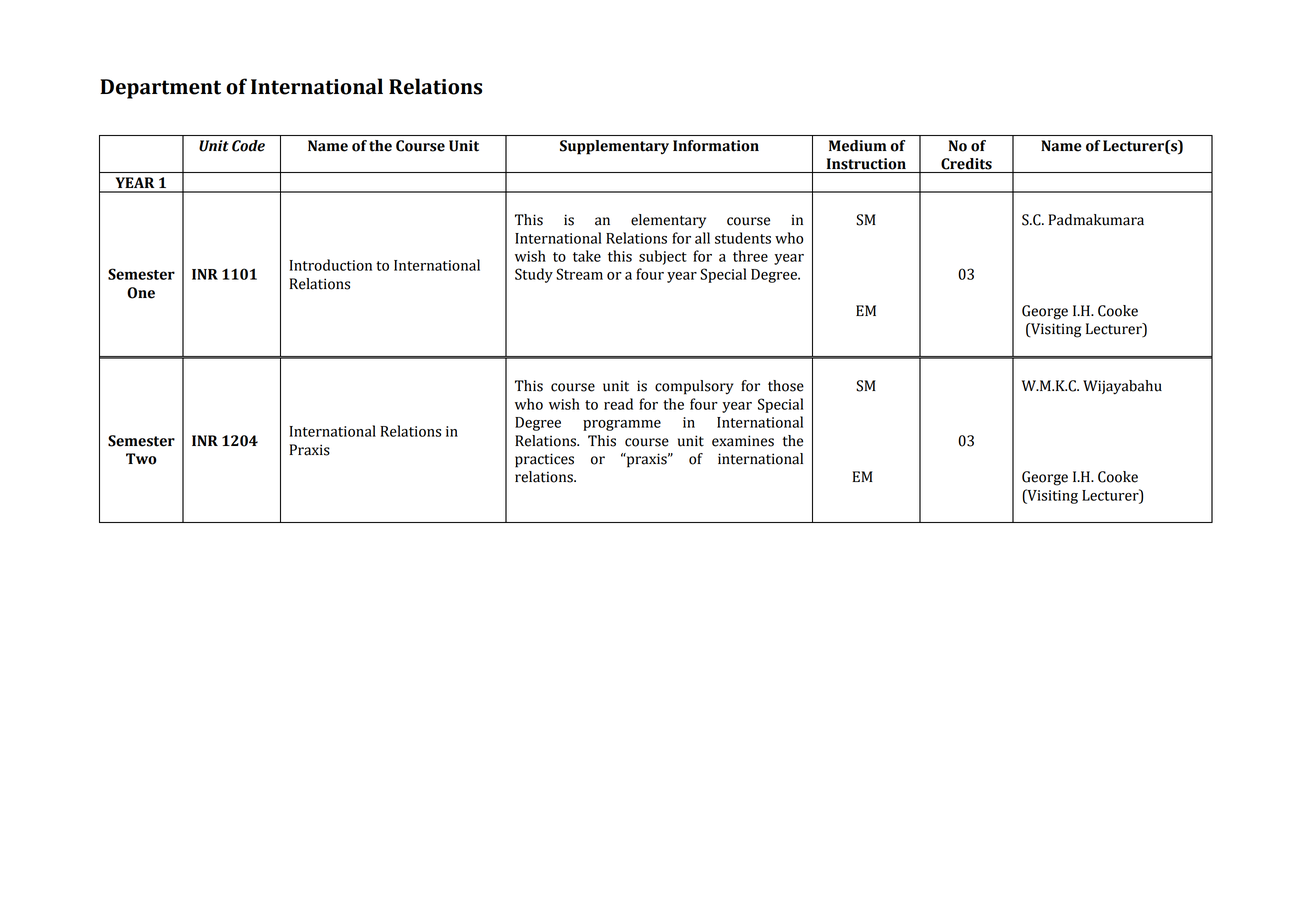 The width and height of the screenshot is (1308, 924). I want to click on Department, so click(160, 89).
